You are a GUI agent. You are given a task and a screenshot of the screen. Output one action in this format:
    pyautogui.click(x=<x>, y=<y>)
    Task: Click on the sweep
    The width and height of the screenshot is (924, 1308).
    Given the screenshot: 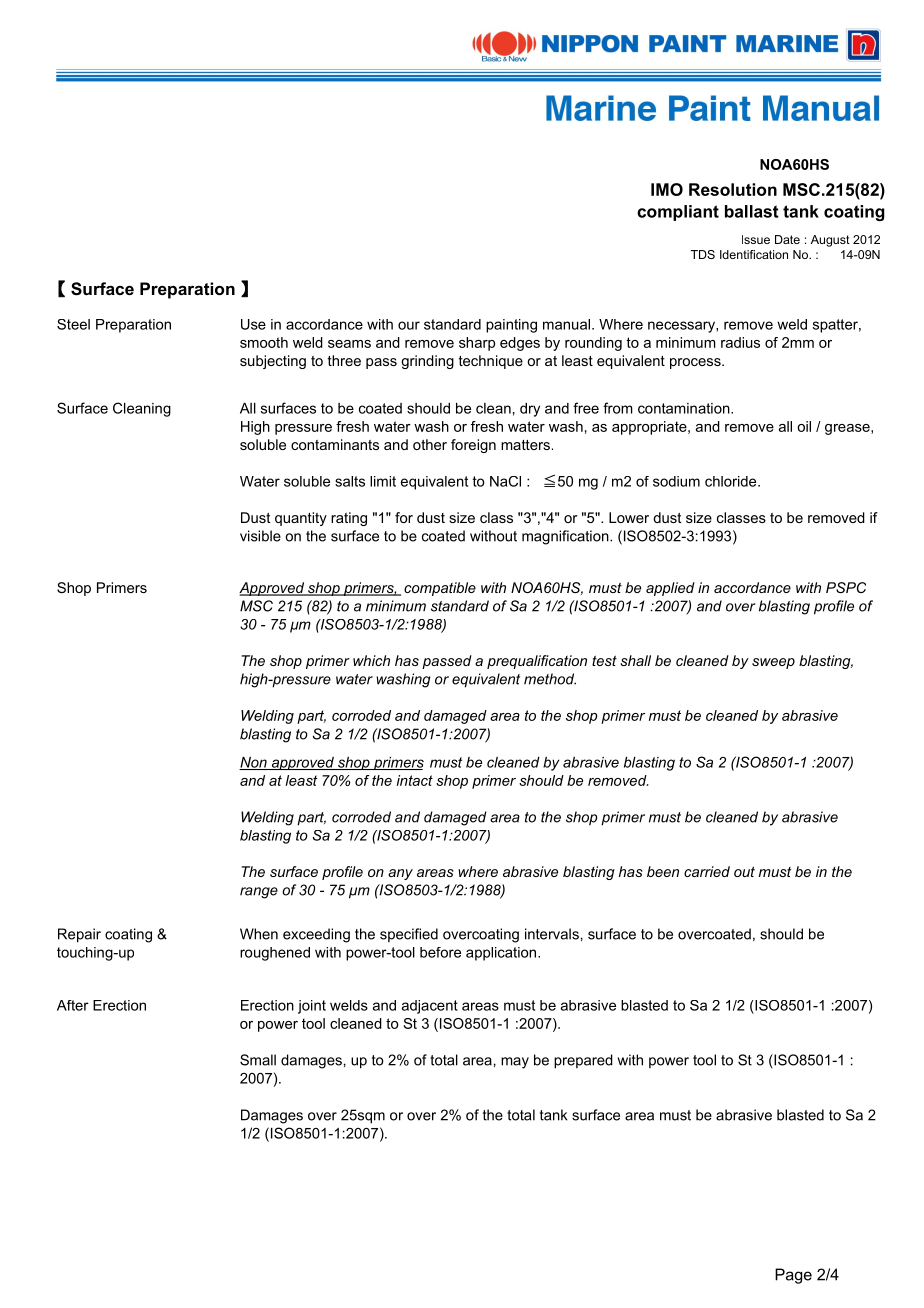 What is the action you would take?
    pyautogui.click(x=773, y=663)
